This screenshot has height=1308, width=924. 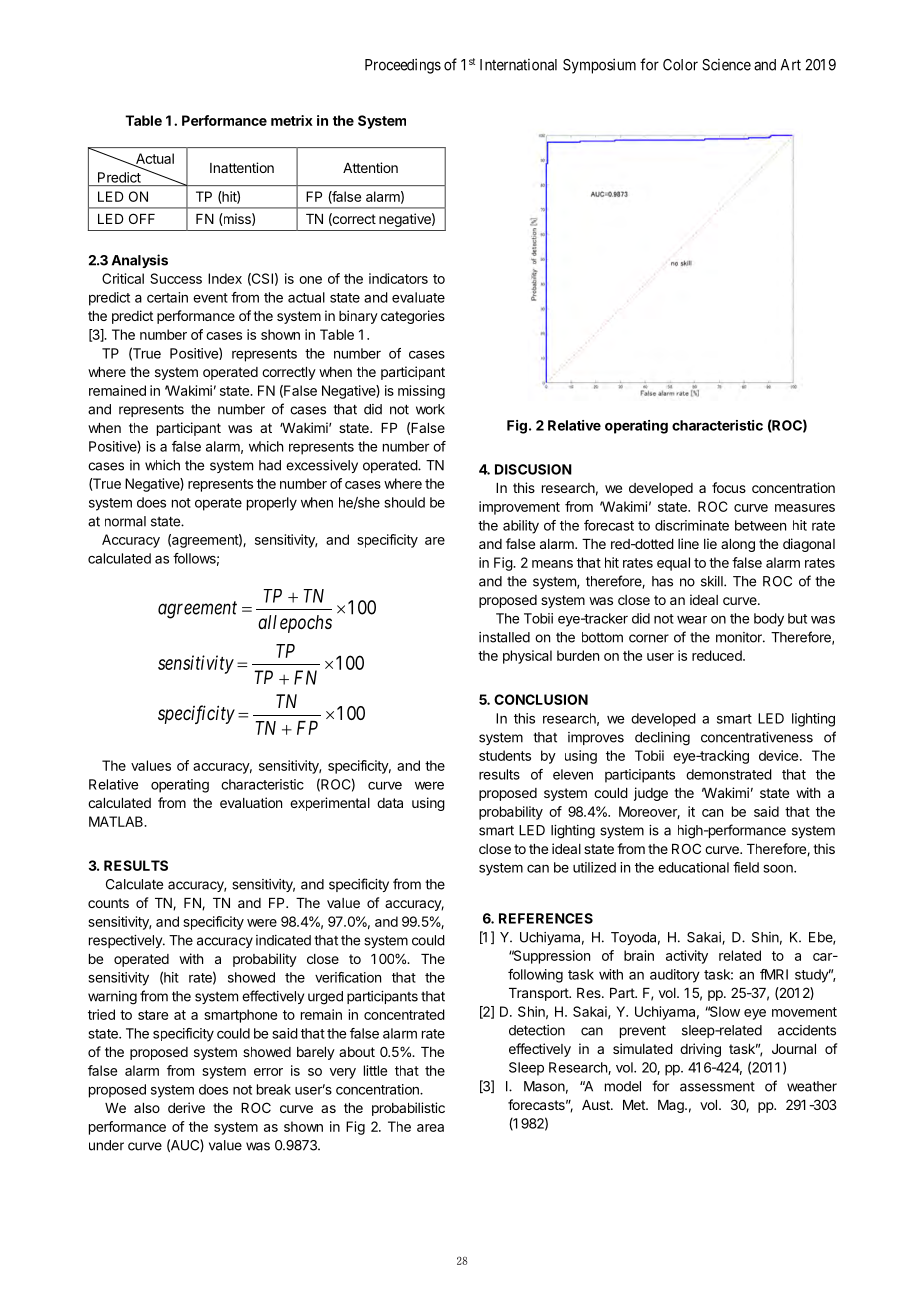 I want to click on device, so click(x=778, y=755).
